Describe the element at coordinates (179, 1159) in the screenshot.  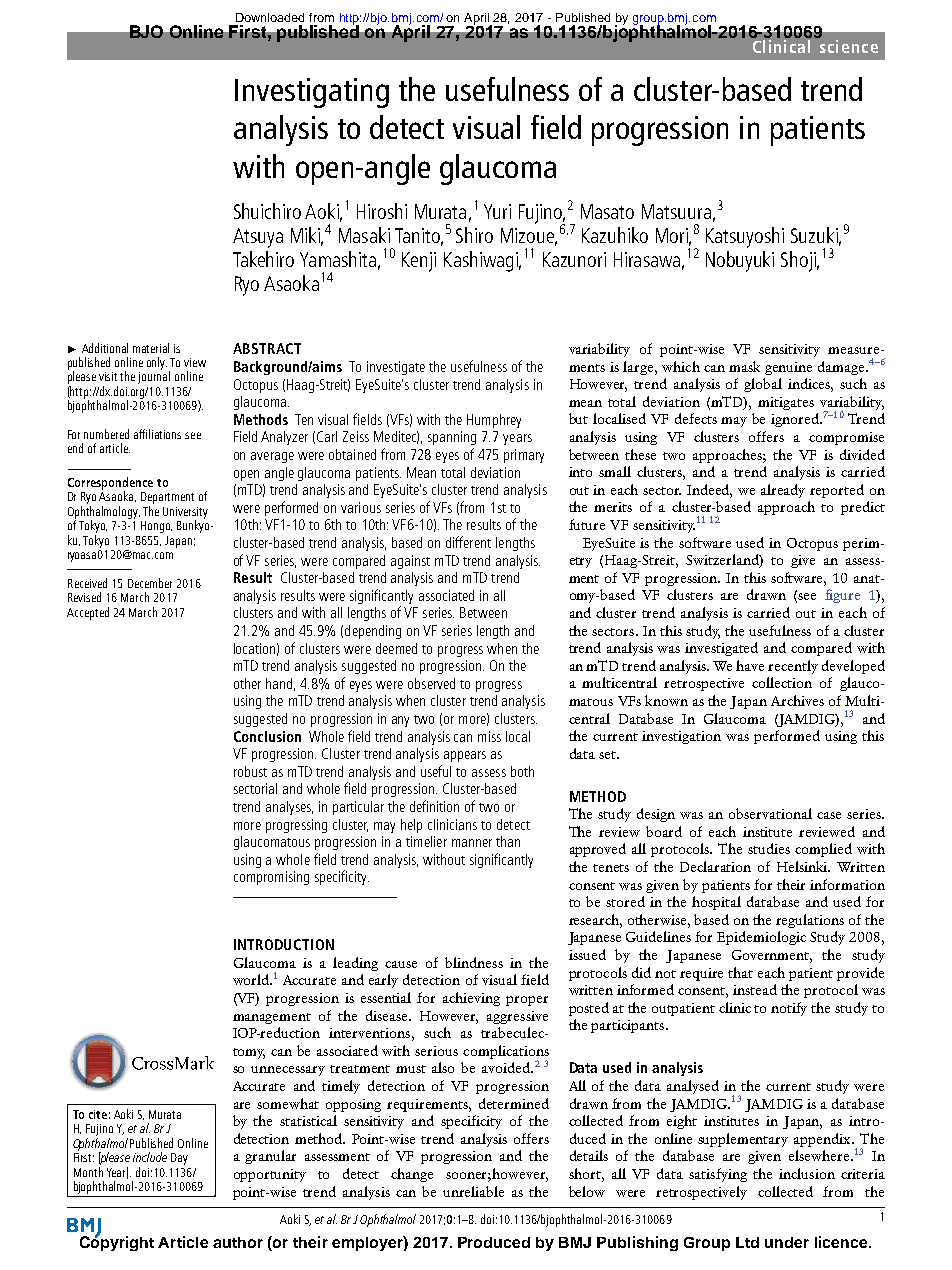
I see `Day` at that location.
